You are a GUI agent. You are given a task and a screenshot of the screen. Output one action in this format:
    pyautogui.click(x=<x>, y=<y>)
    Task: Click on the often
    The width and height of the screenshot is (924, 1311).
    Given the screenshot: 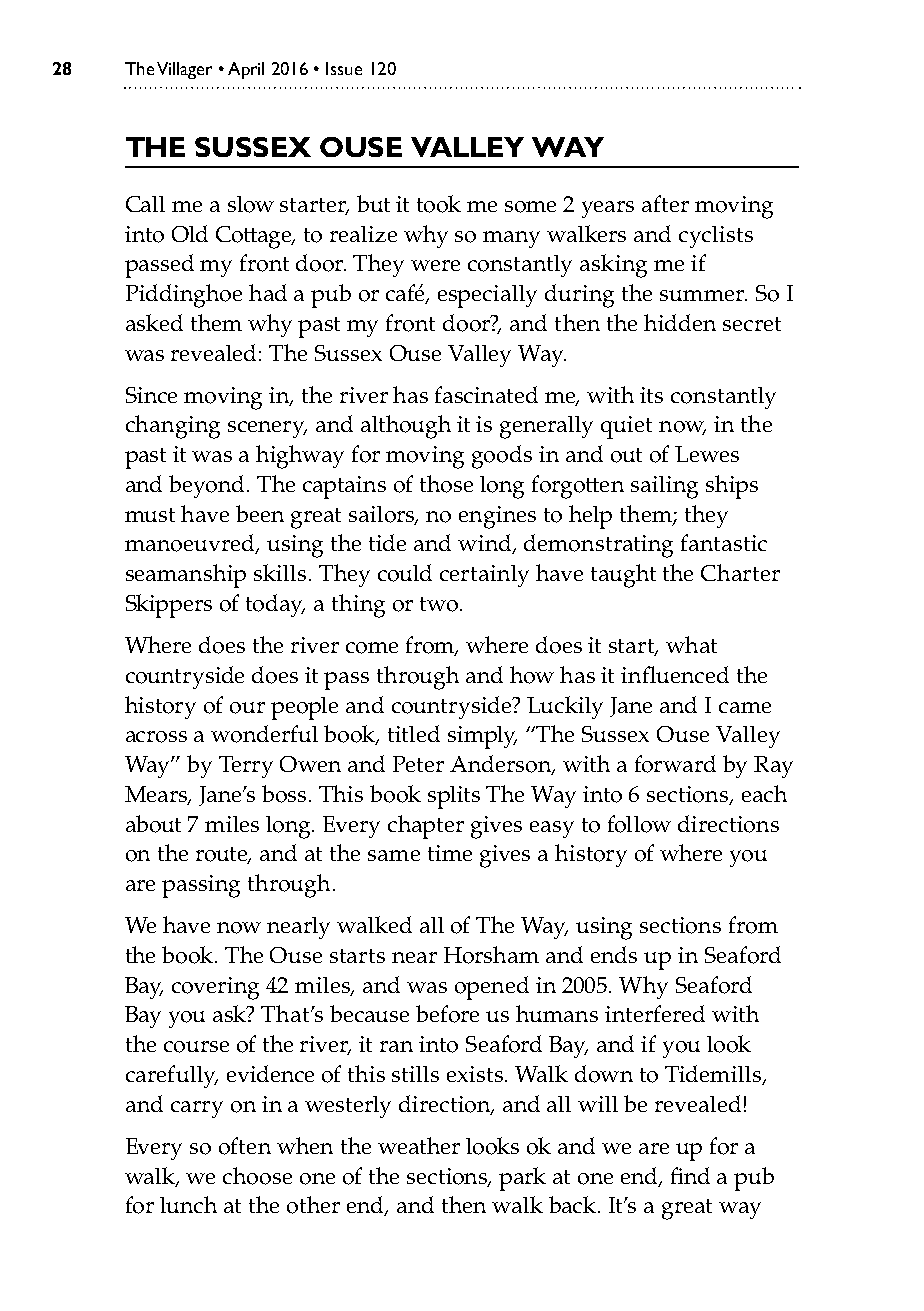 What is the action you would take?
    pyautogui.click(x=245, y=1146)
